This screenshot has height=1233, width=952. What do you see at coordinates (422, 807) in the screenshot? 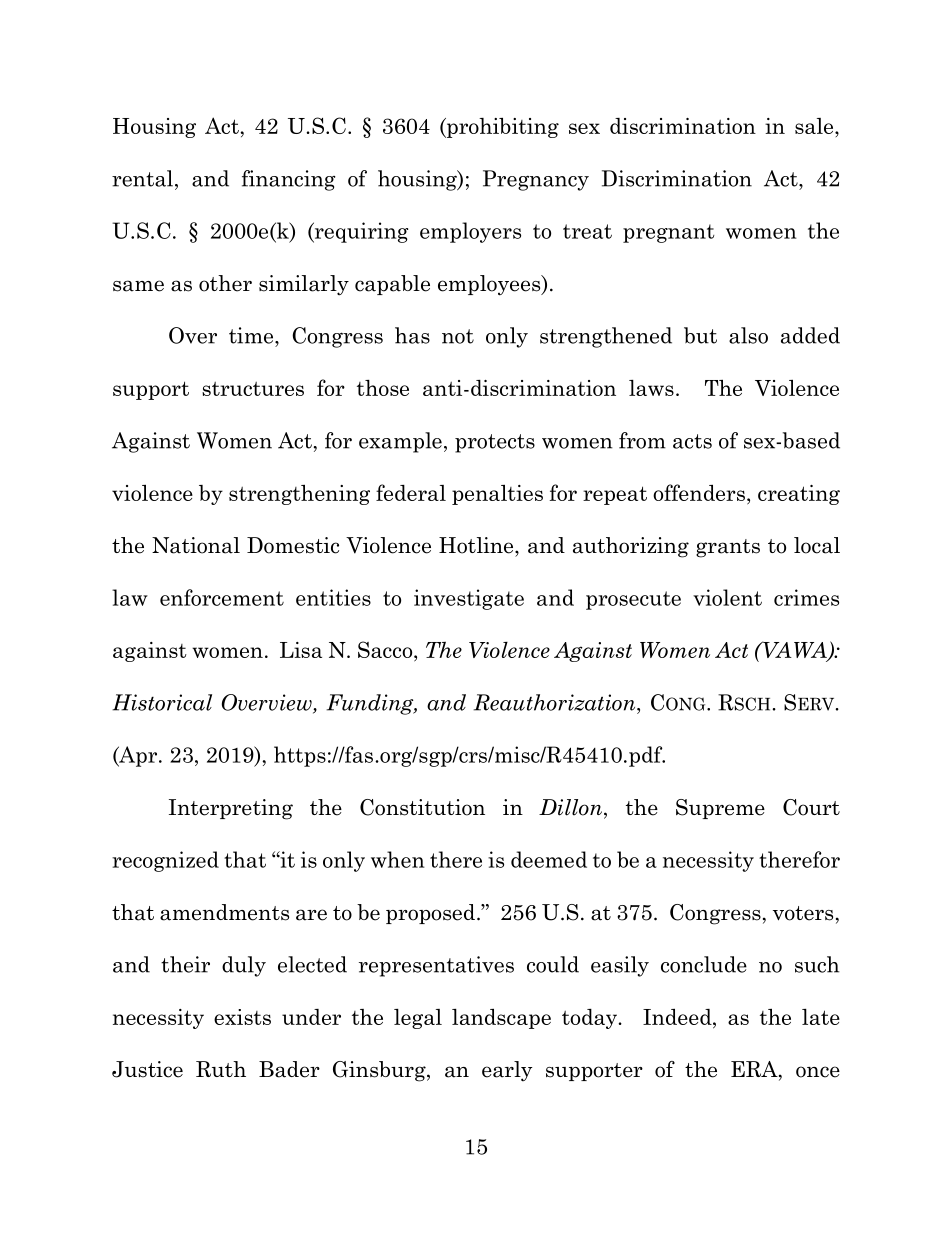
I see `Constitution` at bounding box center [422, 807].
